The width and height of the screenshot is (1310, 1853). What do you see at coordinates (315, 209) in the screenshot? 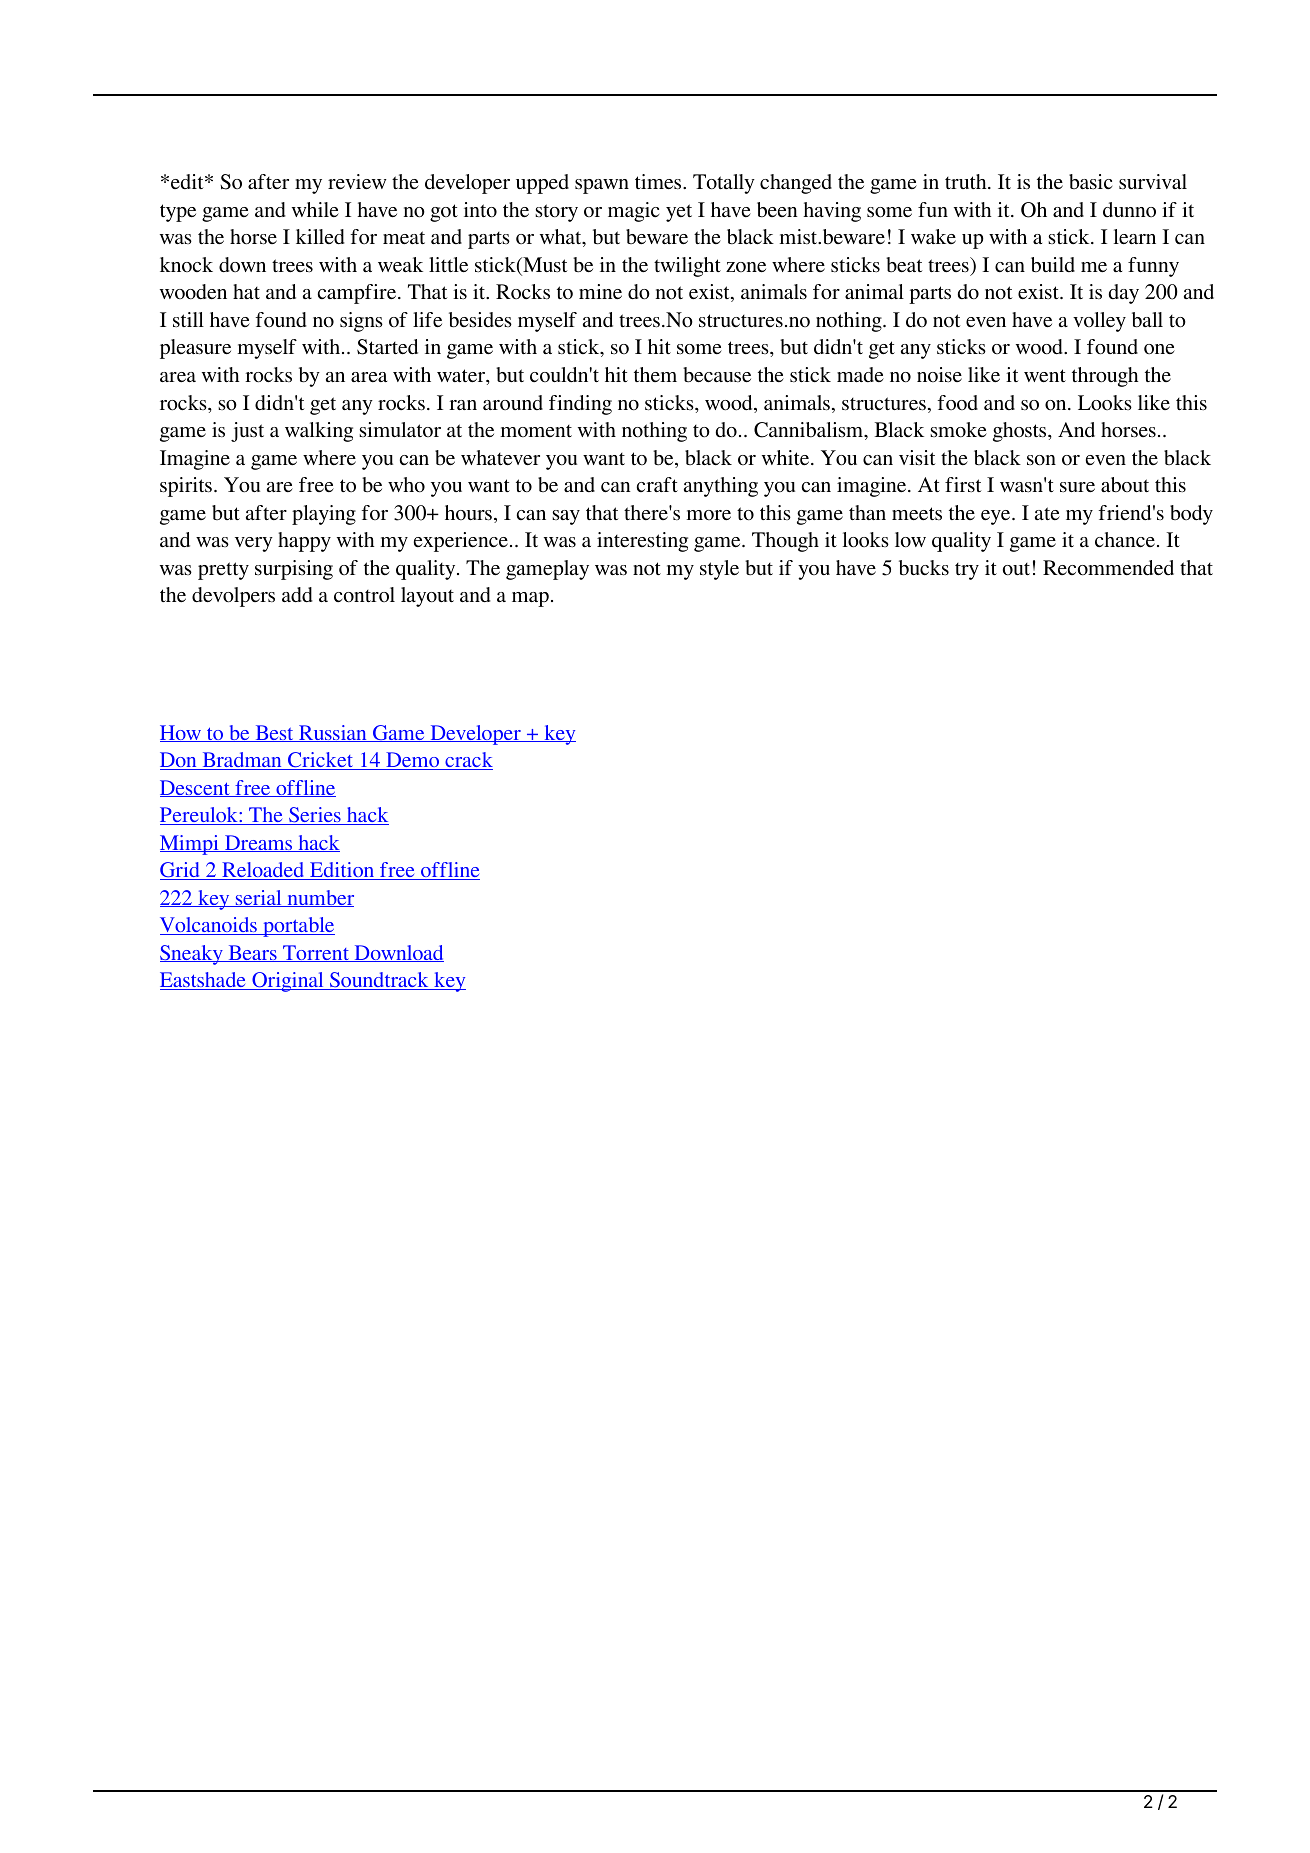
I see `while` at bounding box center [315, 209].
